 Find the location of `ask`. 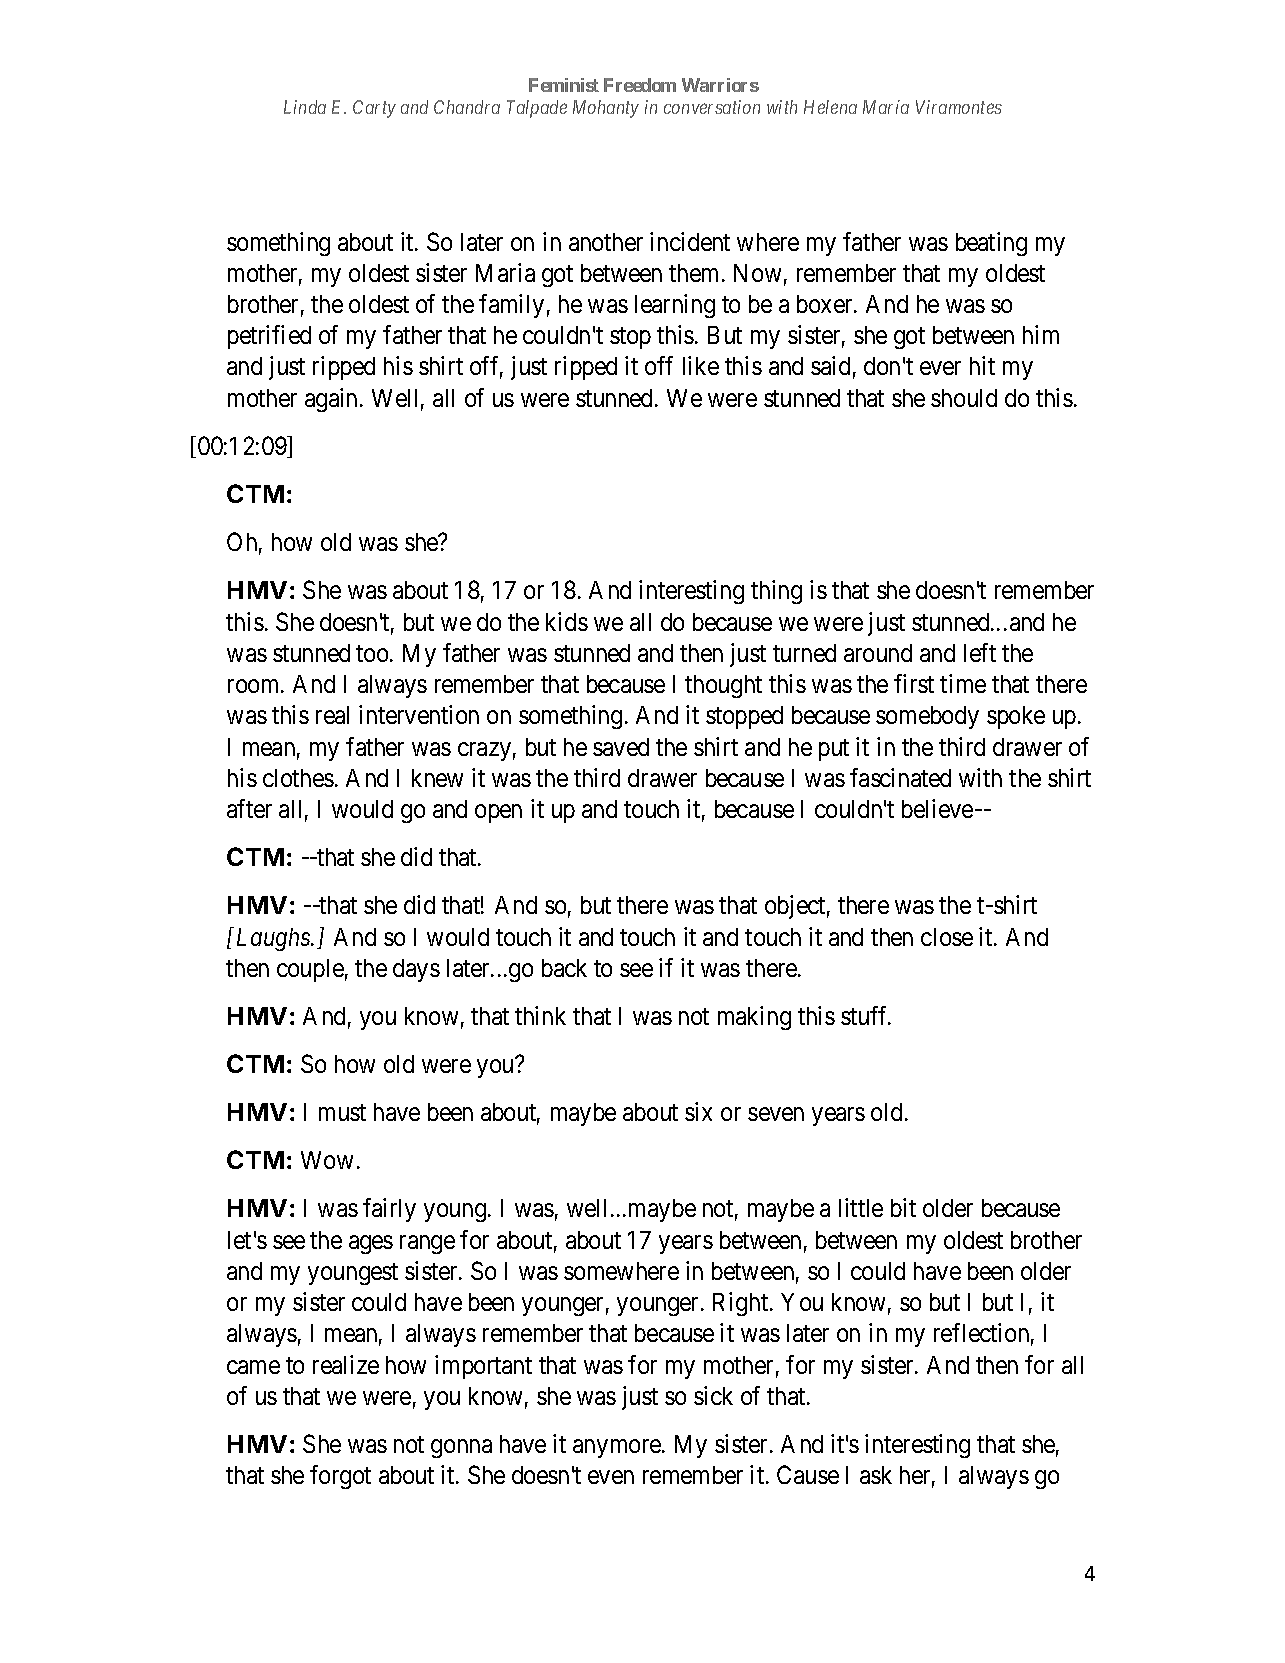

ask is located at coordinates (876, 1475).
